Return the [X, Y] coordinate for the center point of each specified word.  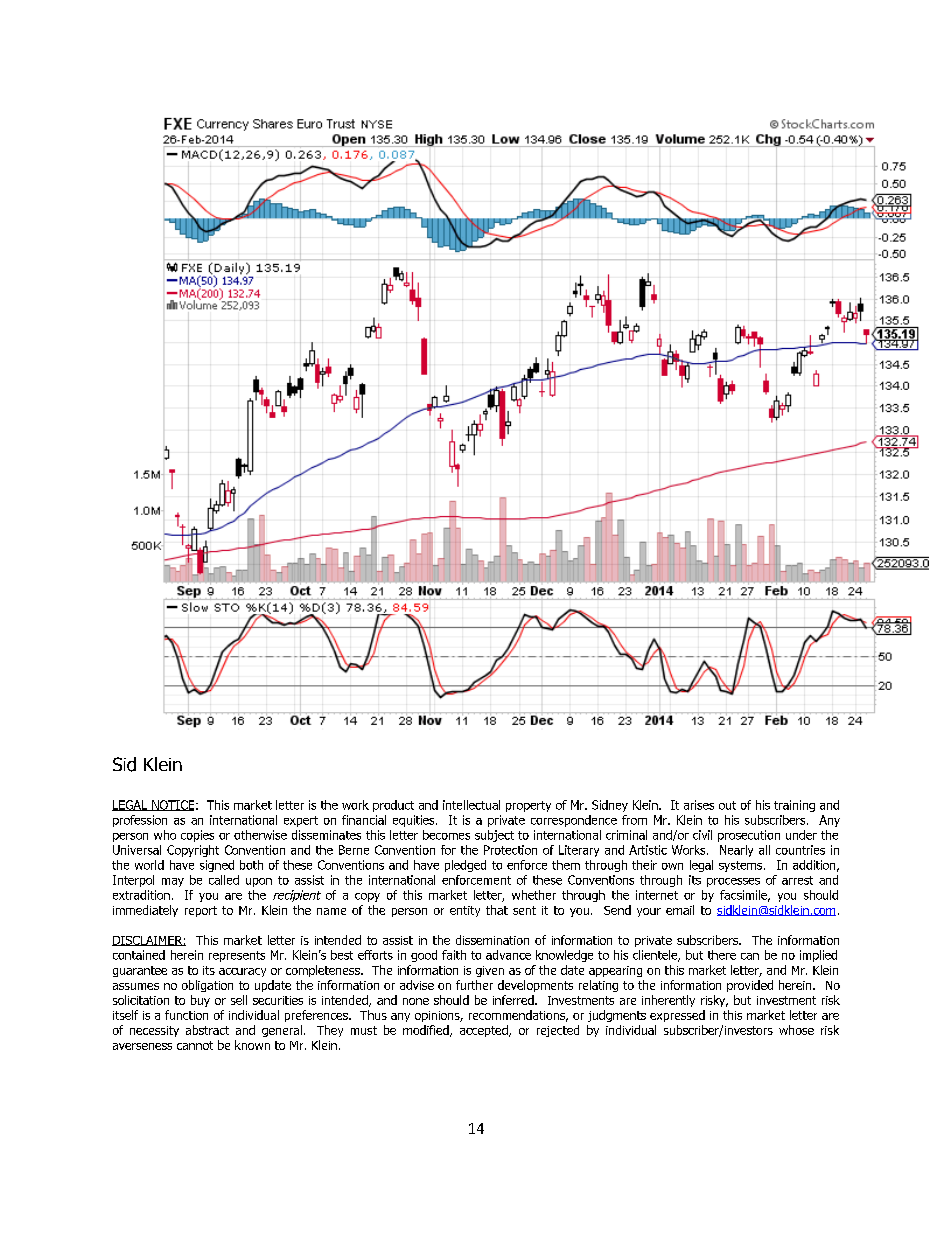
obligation [207, 986]
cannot [195, 1045]
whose [796, 1030]
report [201, 911]
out [727, 805]
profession [140, 821]
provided [750, 986]
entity [465, 911]
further [474, 985]
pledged [465, 866]
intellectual [471, 805]
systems [742, 866]
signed [217, 866]
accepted [485, 1031]
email [680, 910]
